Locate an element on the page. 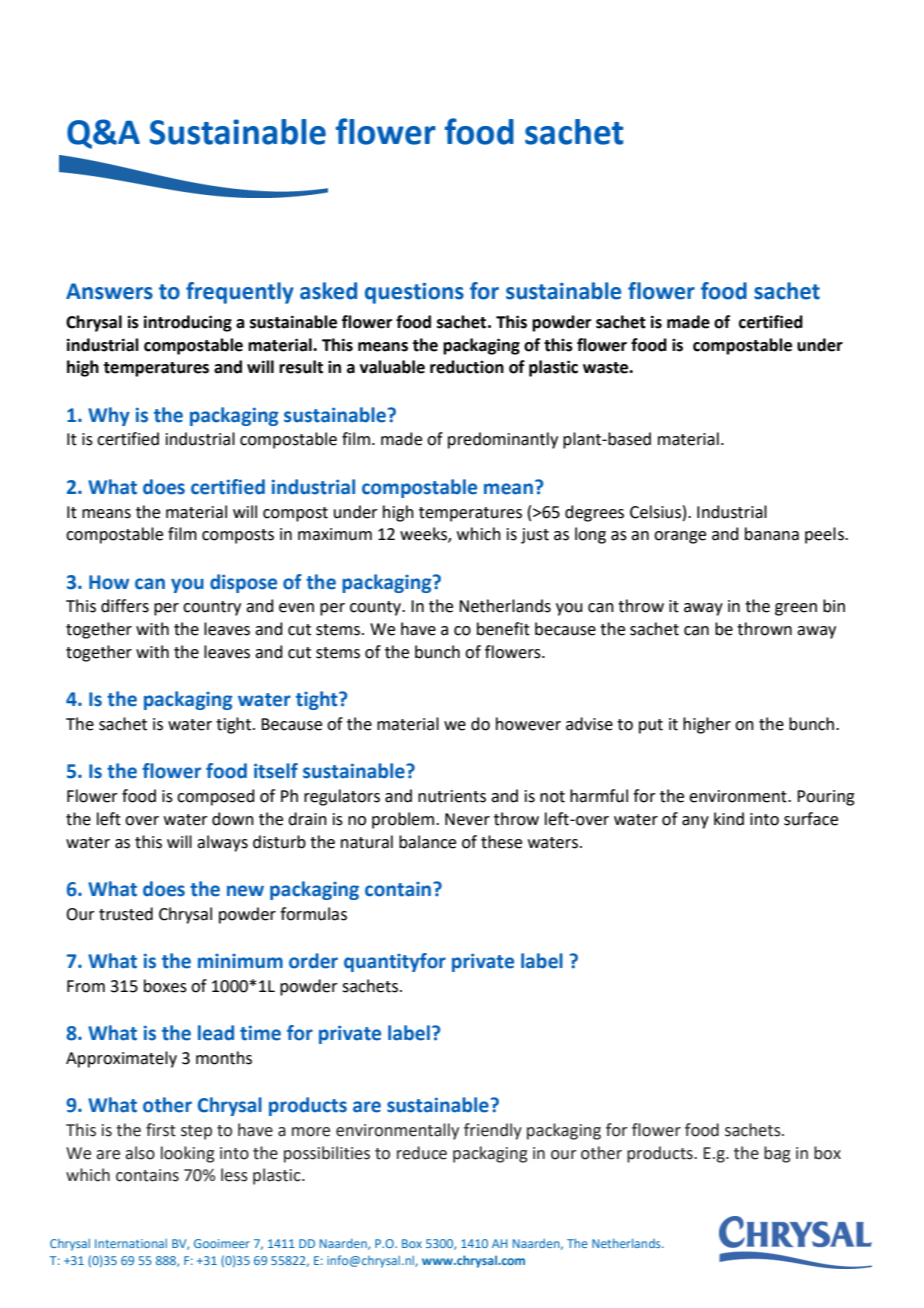 The image size is (924, 1308). friendly is located at coordinates (493, 1131).
